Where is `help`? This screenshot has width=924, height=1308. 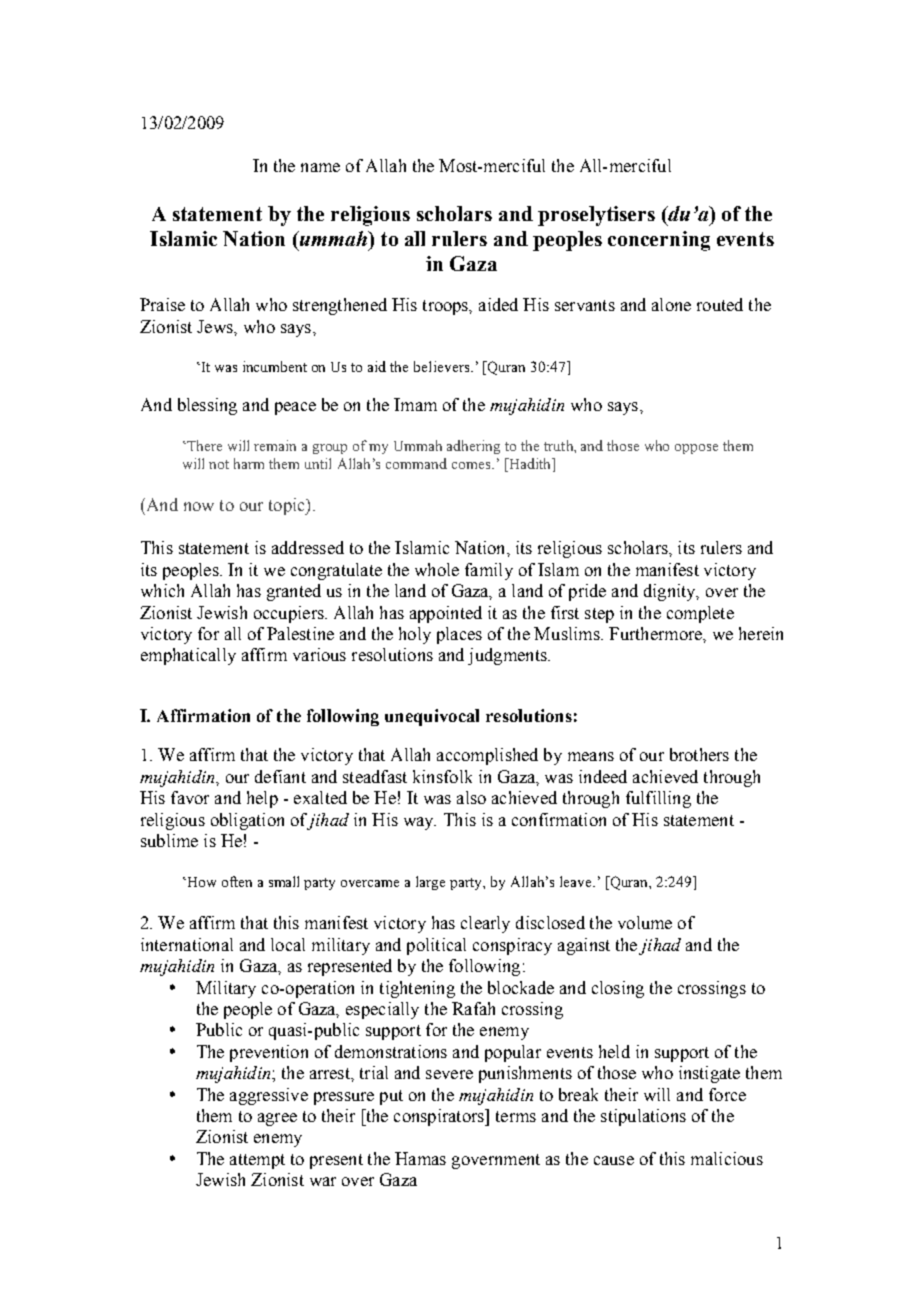 help is located at coordinates (262, 799).
